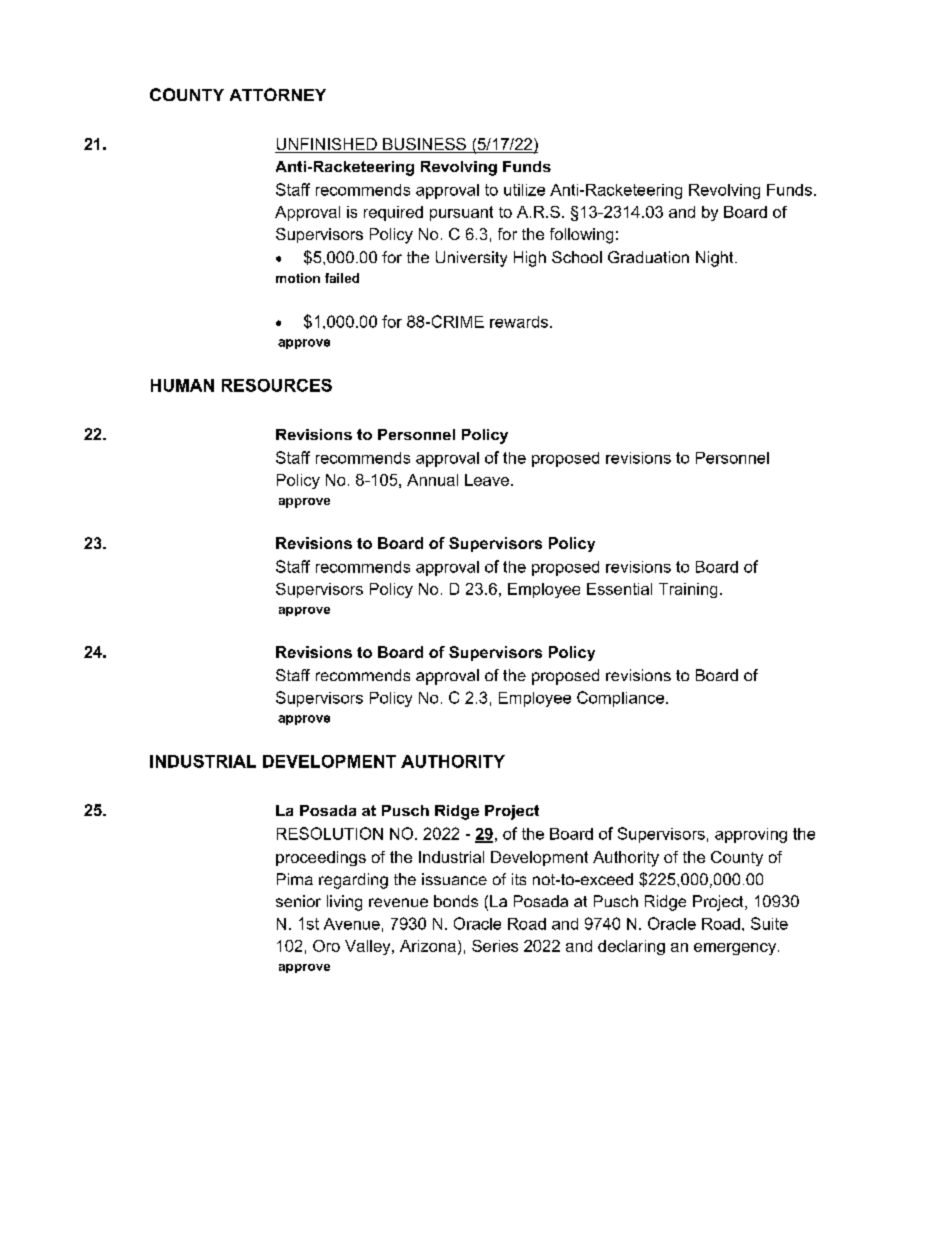 The height and width of the document is (1233, 952). Describe the element at coordinates (298, 901) in the document. I see `senior` at that location.
